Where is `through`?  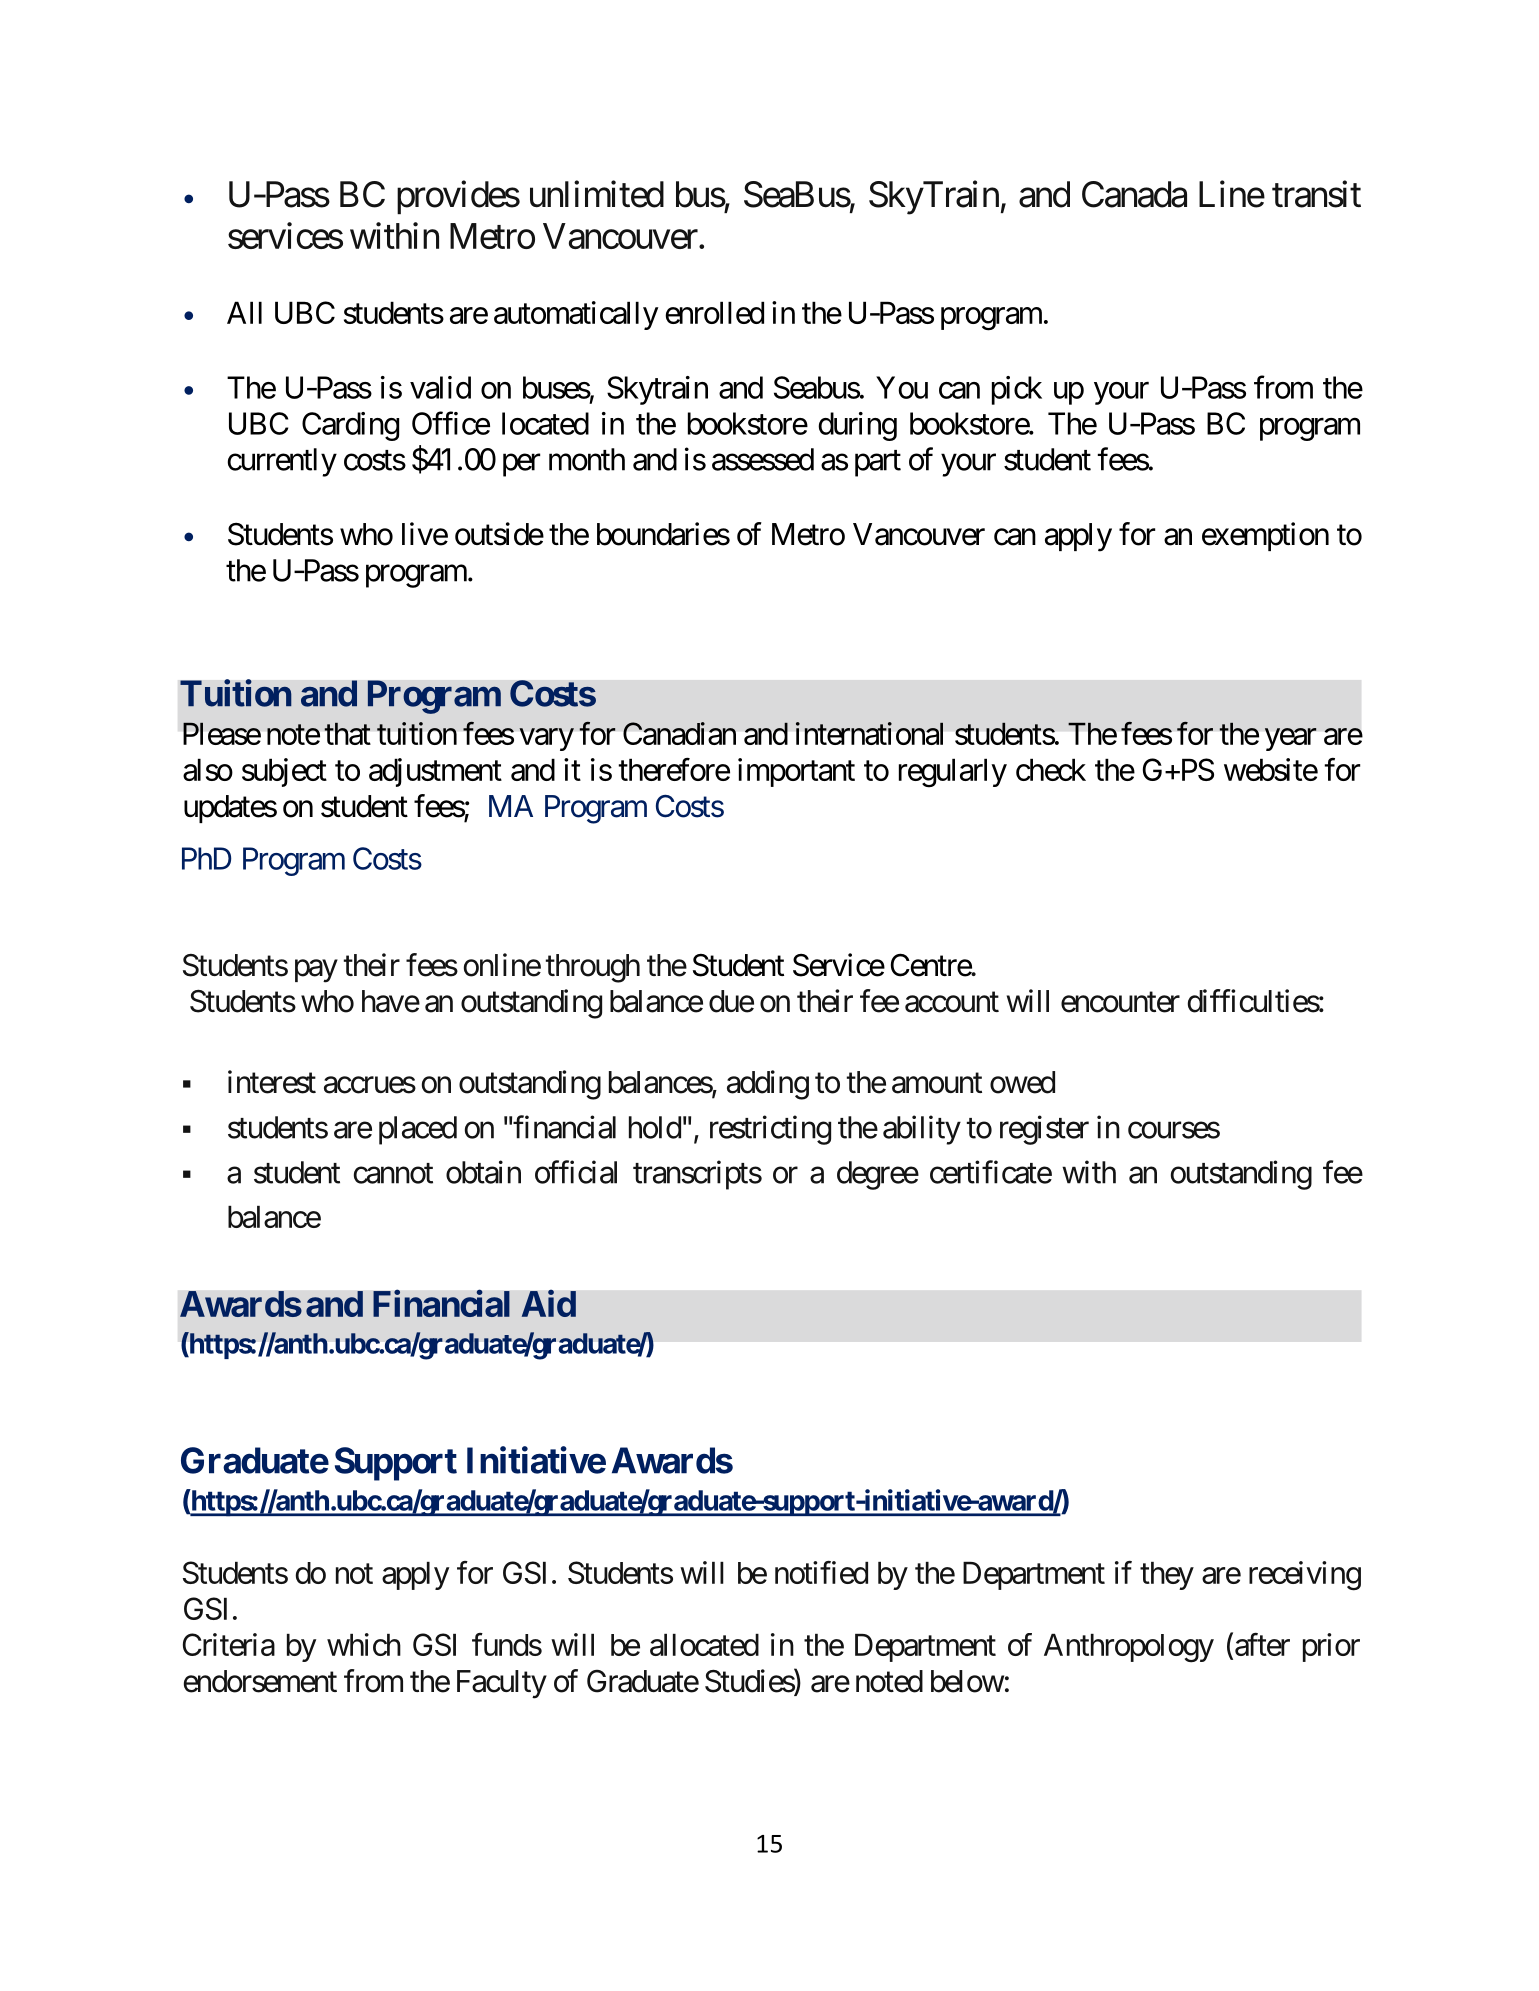
through is located at coordinates (593, 968).
